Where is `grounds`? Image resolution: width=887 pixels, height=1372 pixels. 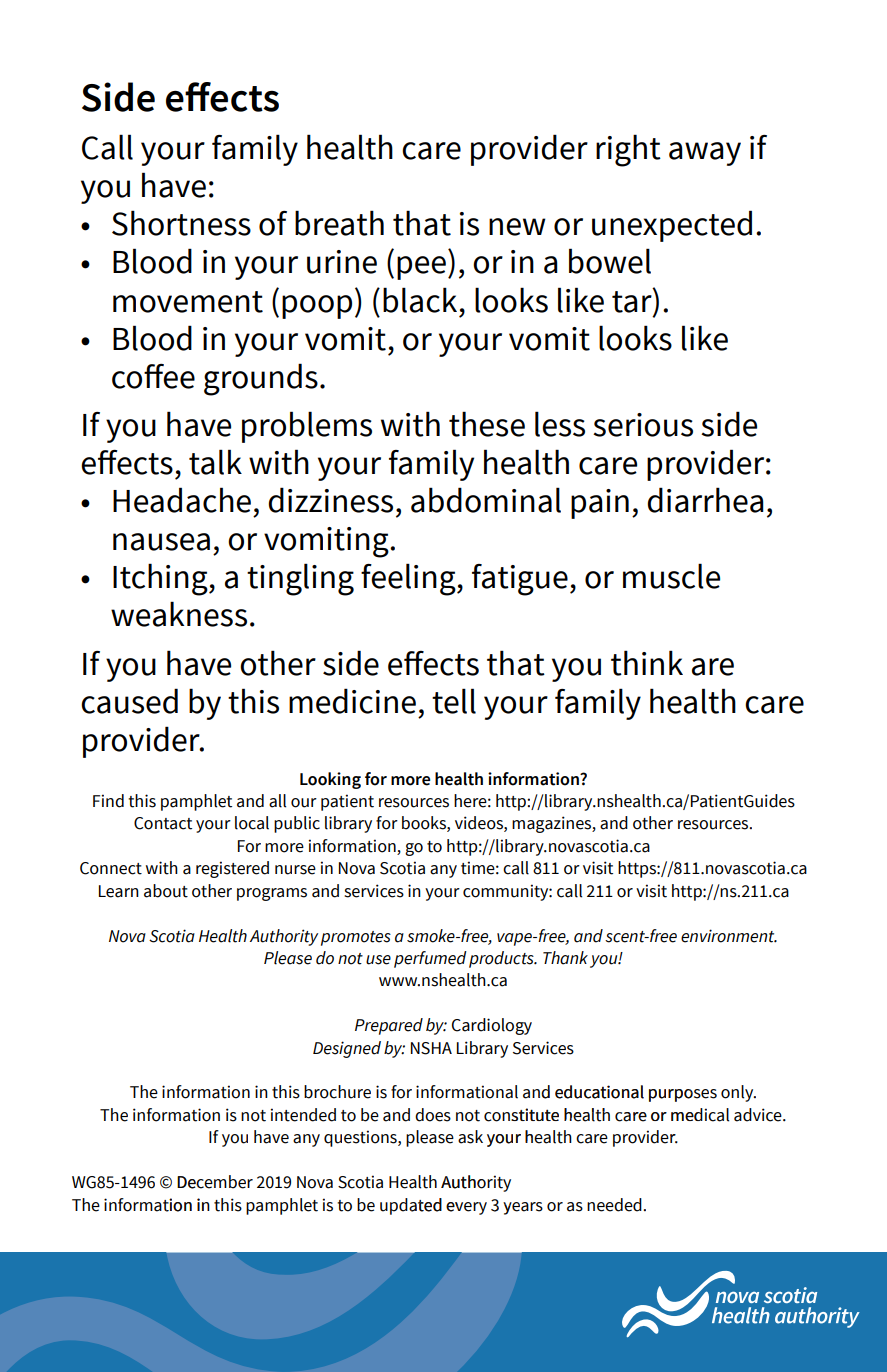
grounds is located at coordinates (261, 379).
